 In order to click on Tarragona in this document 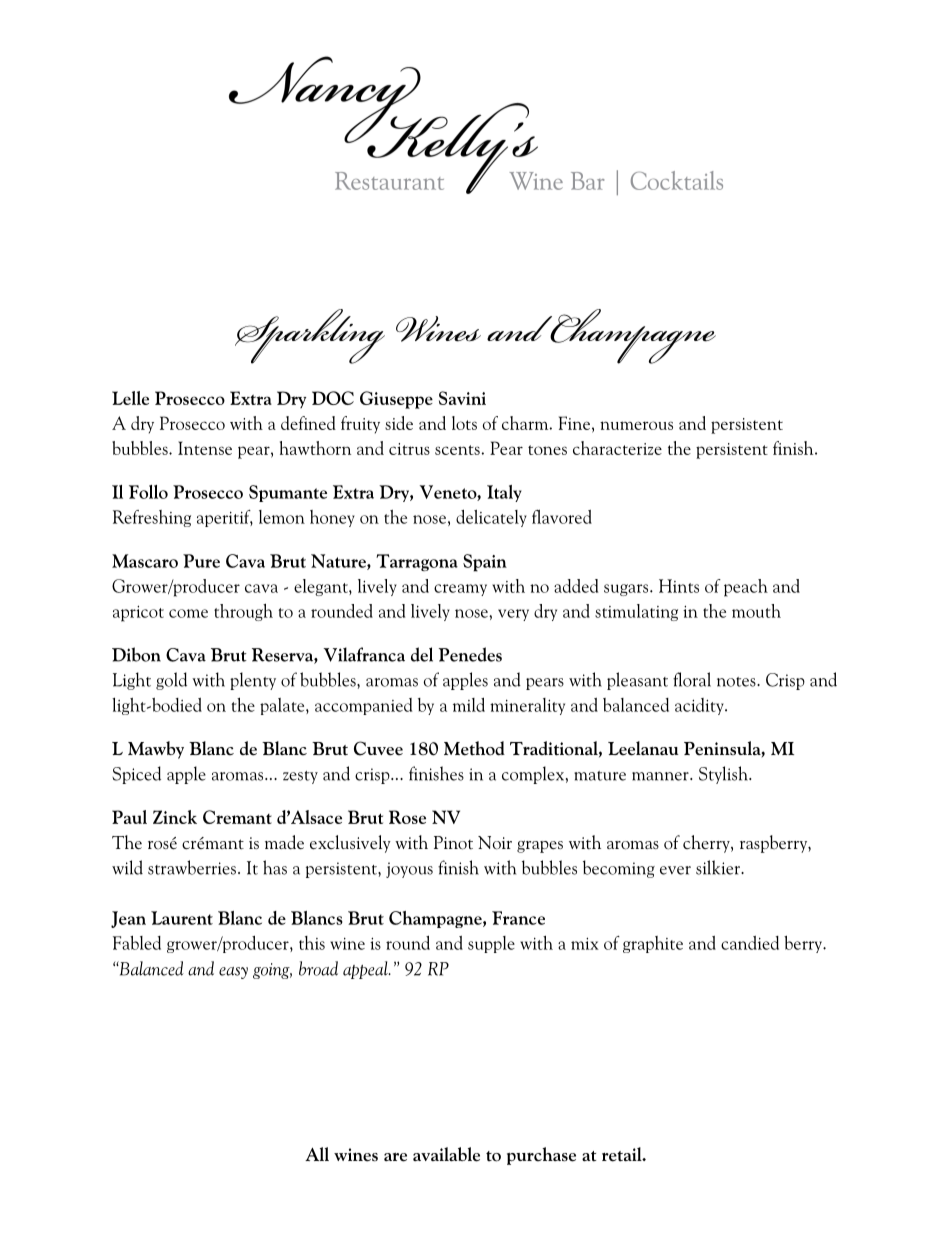, I will do `click(417, 562)`.
